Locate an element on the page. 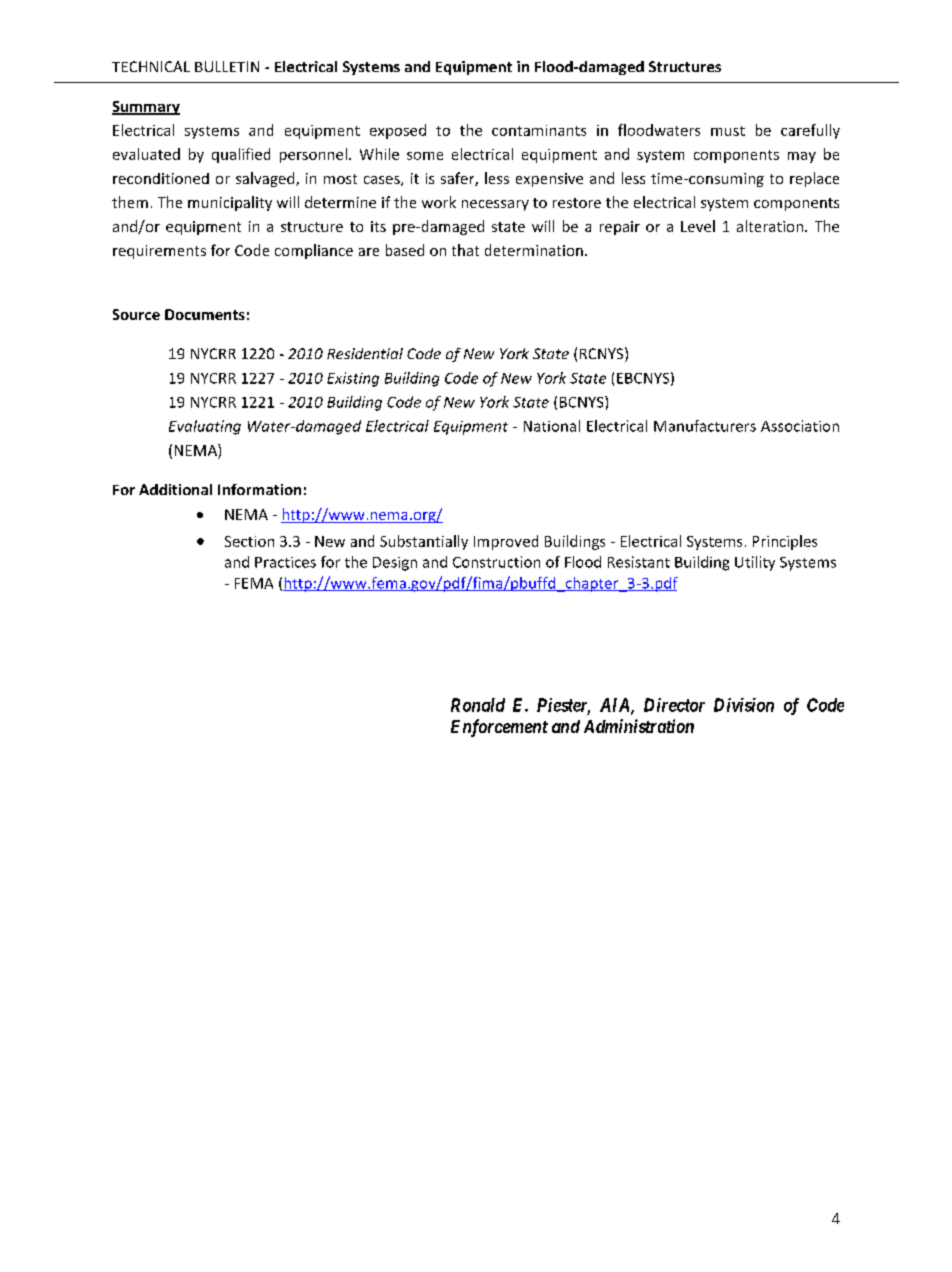  National is located at coordinates (552, 426).
